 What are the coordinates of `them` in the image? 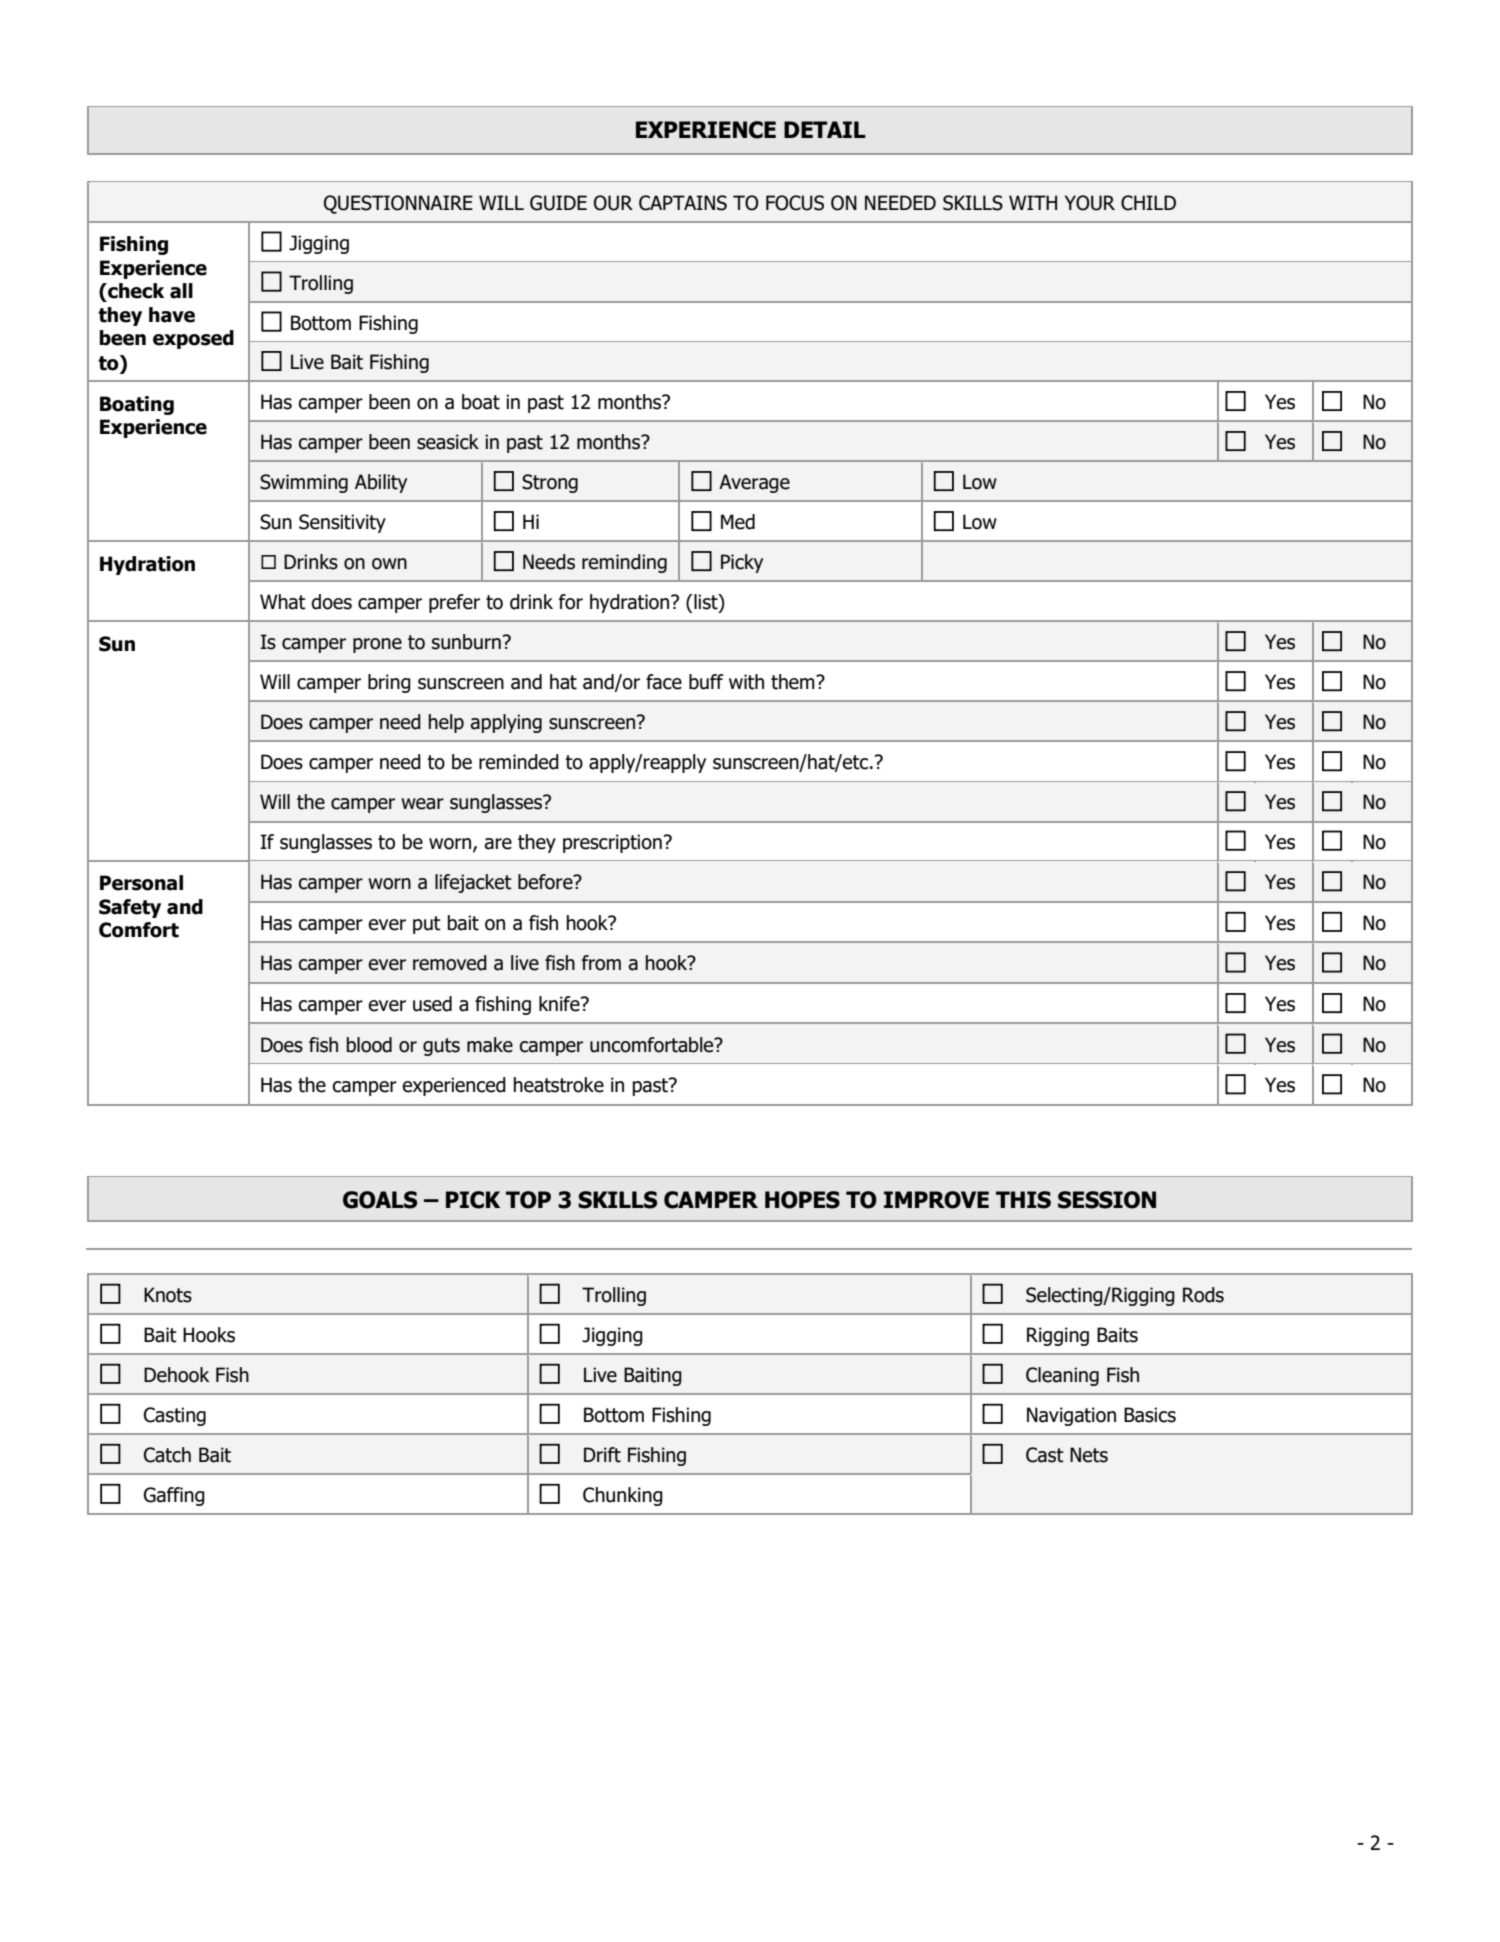 It's located at (794, 682).
